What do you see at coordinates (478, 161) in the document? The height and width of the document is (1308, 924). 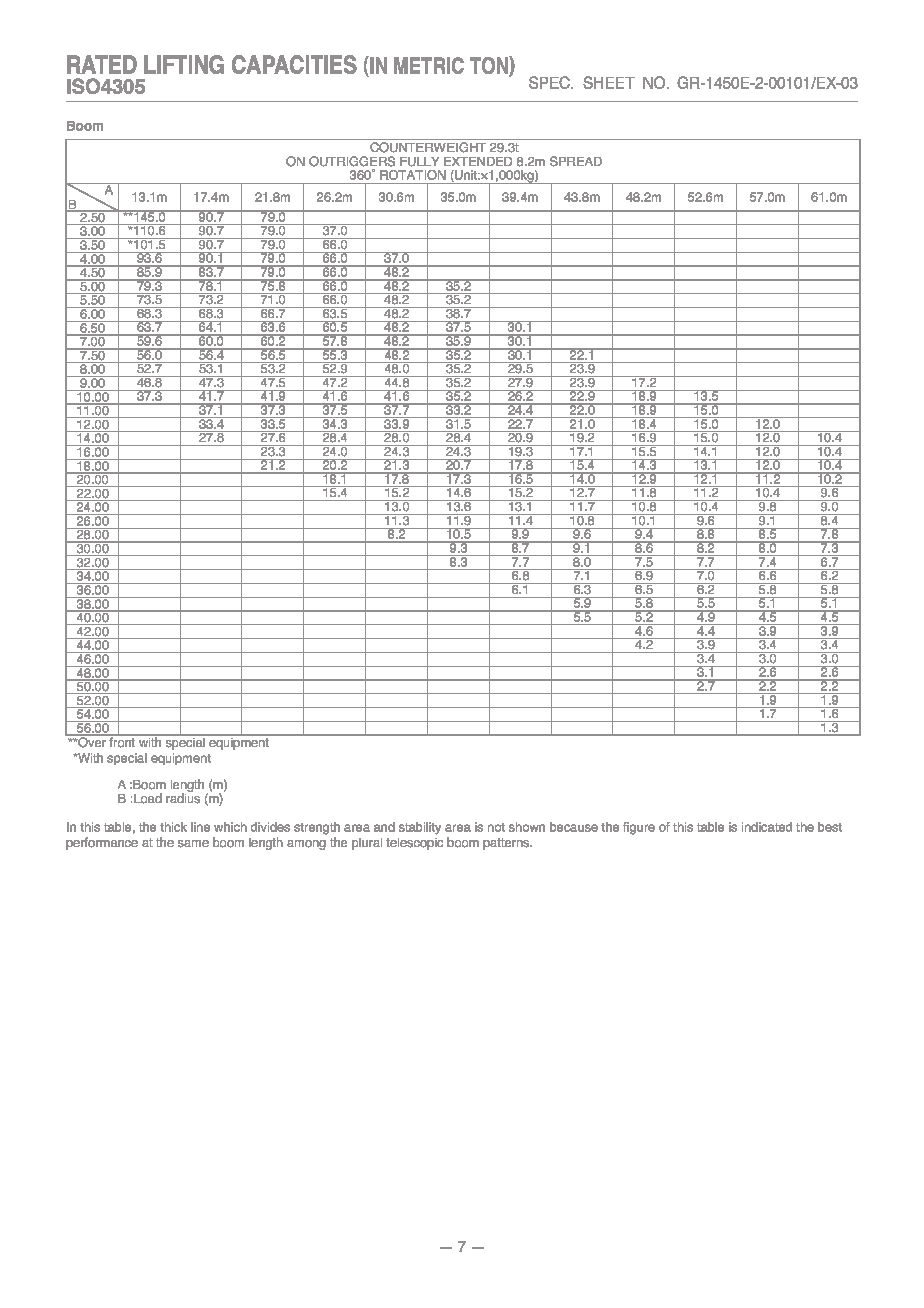 I see `EXTENDED` at bounding box center [478, 161].
